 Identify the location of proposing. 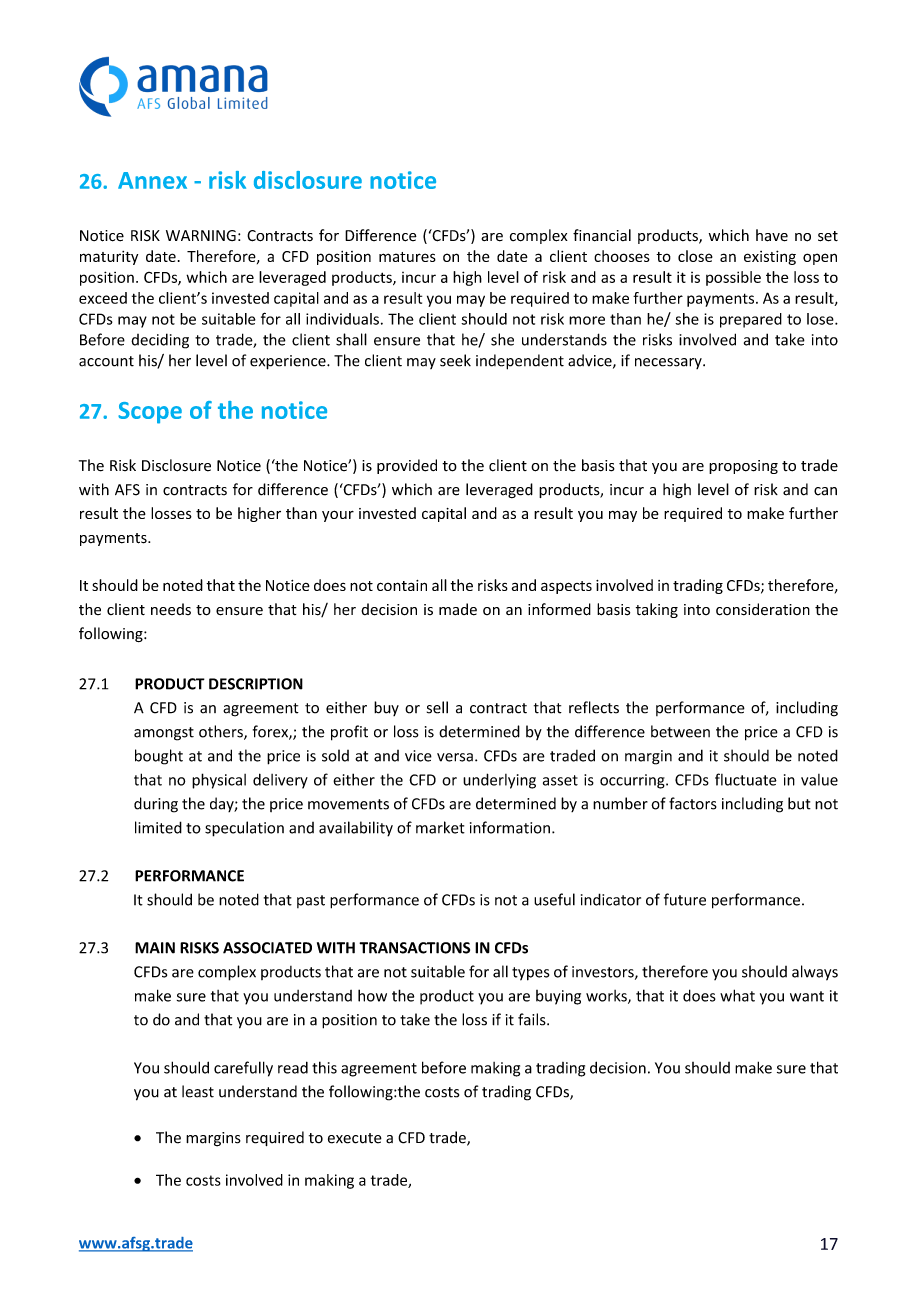
(743, 467).
